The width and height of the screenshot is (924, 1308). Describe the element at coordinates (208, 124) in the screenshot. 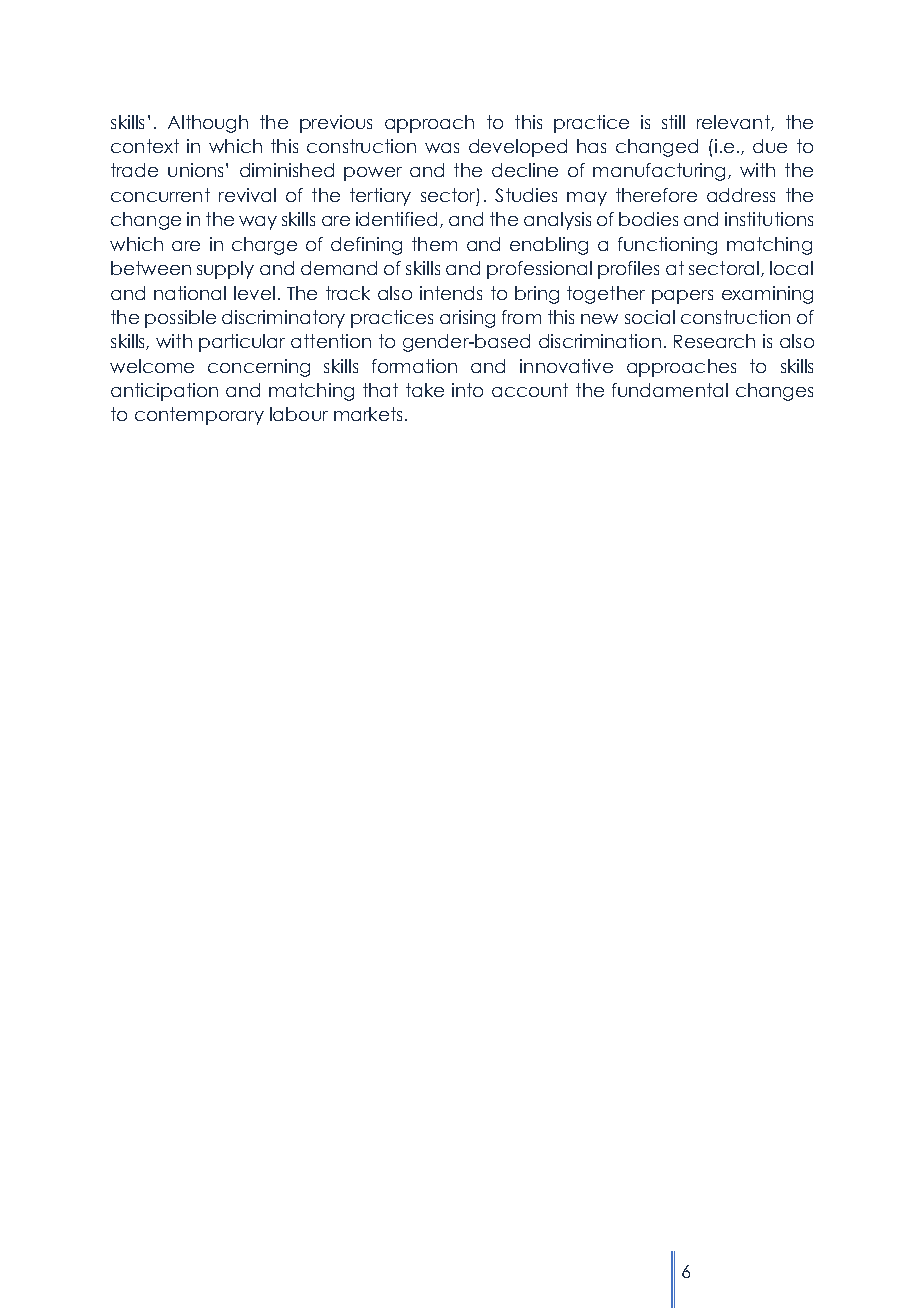

I see `Although` at that location.
